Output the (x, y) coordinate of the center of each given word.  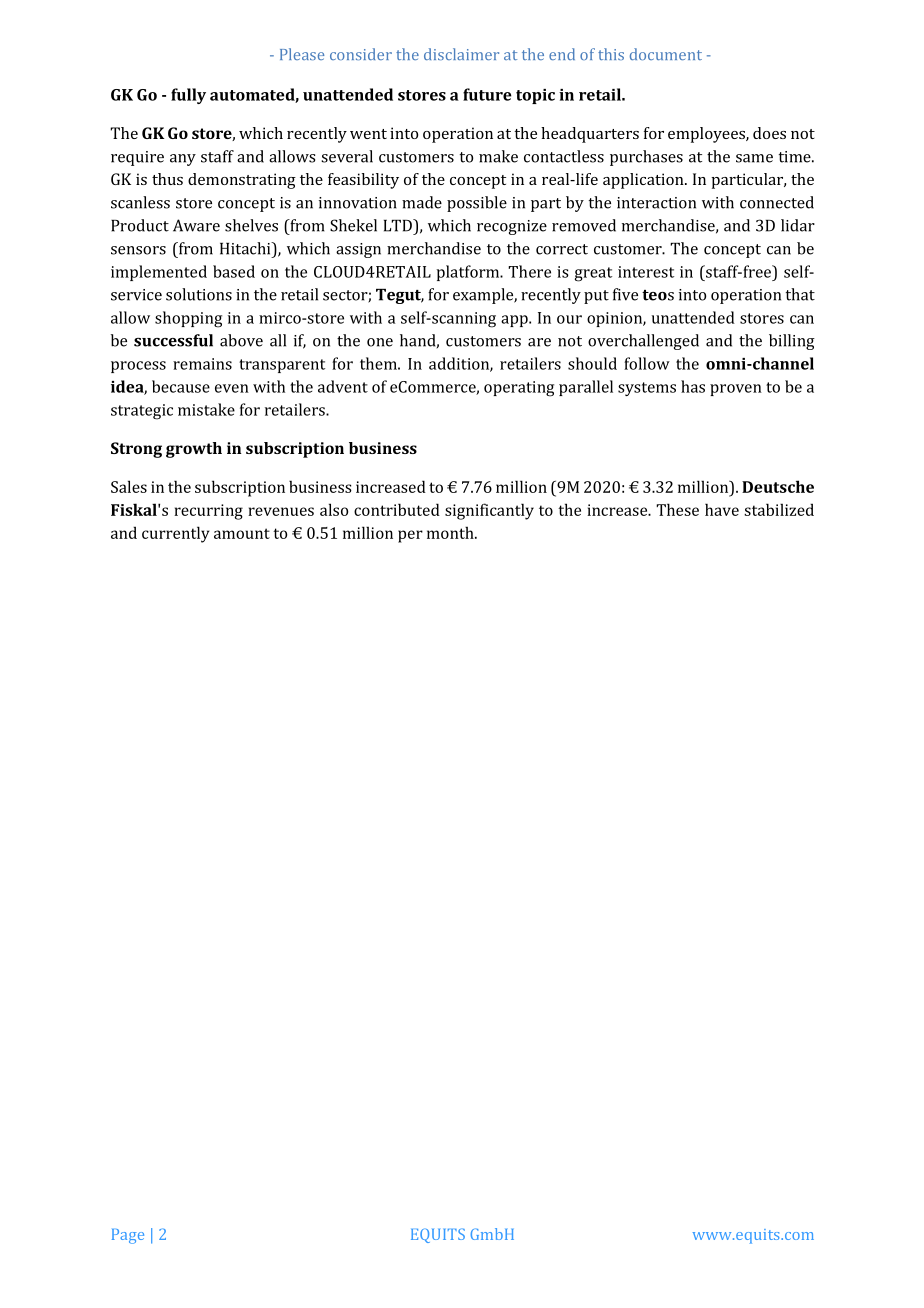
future (487, 94)
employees (707, 135)
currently (176, 534)
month (451, 532)
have (722, 509)
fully (188, 96)
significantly (489, 511)
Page (128, 1236)
